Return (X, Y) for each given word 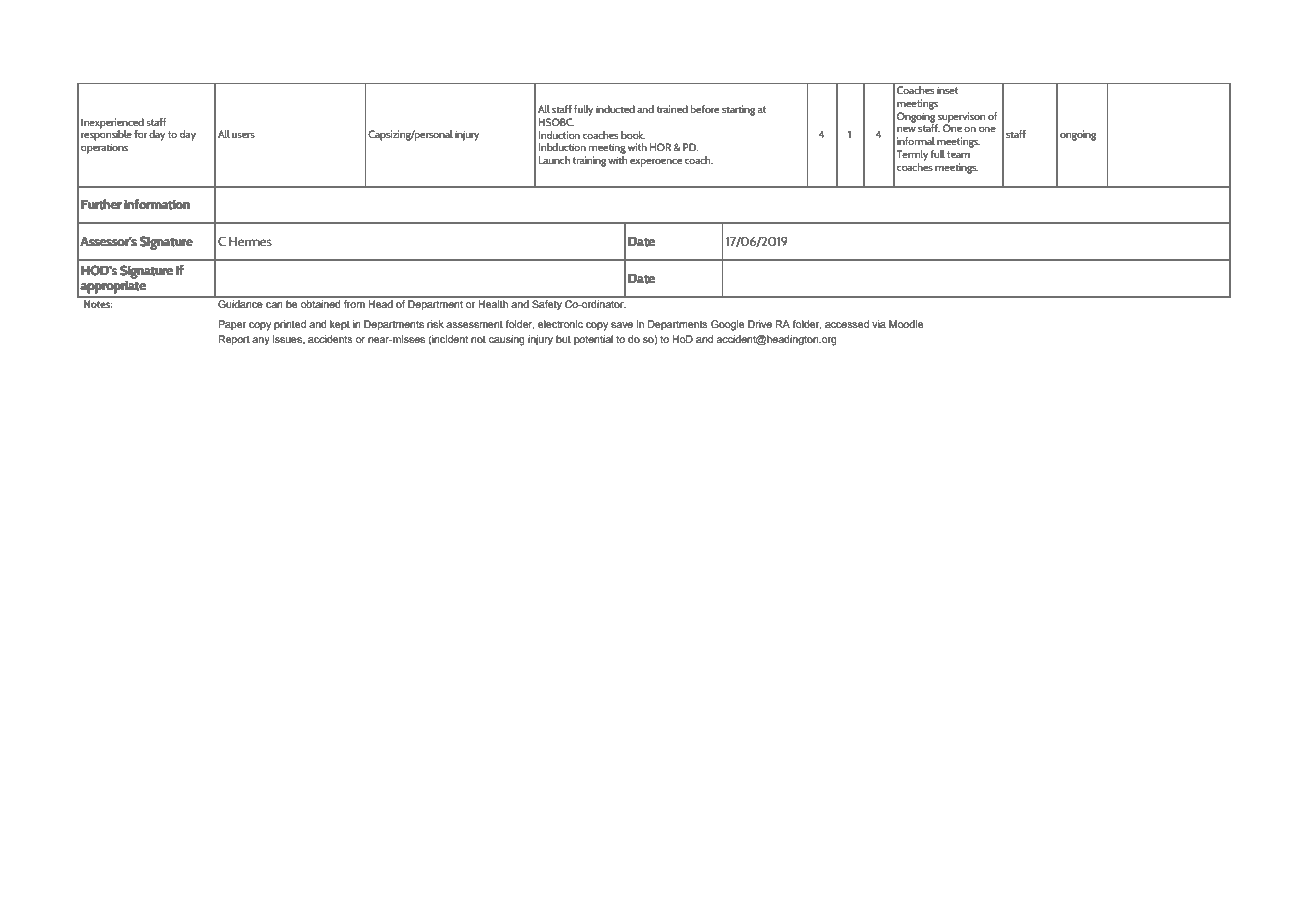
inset (947, 90)
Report (234, 340)
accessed (847, 324)
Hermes (250, 241)
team (958, 154)
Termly (912, 155)
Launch (554, 160)
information (157, 204)
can (274, 305)
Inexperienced (112, 124)
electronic (560, 324)
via (879, 324)
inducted (615, 109)
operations (104, 148)
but (563, 339)
